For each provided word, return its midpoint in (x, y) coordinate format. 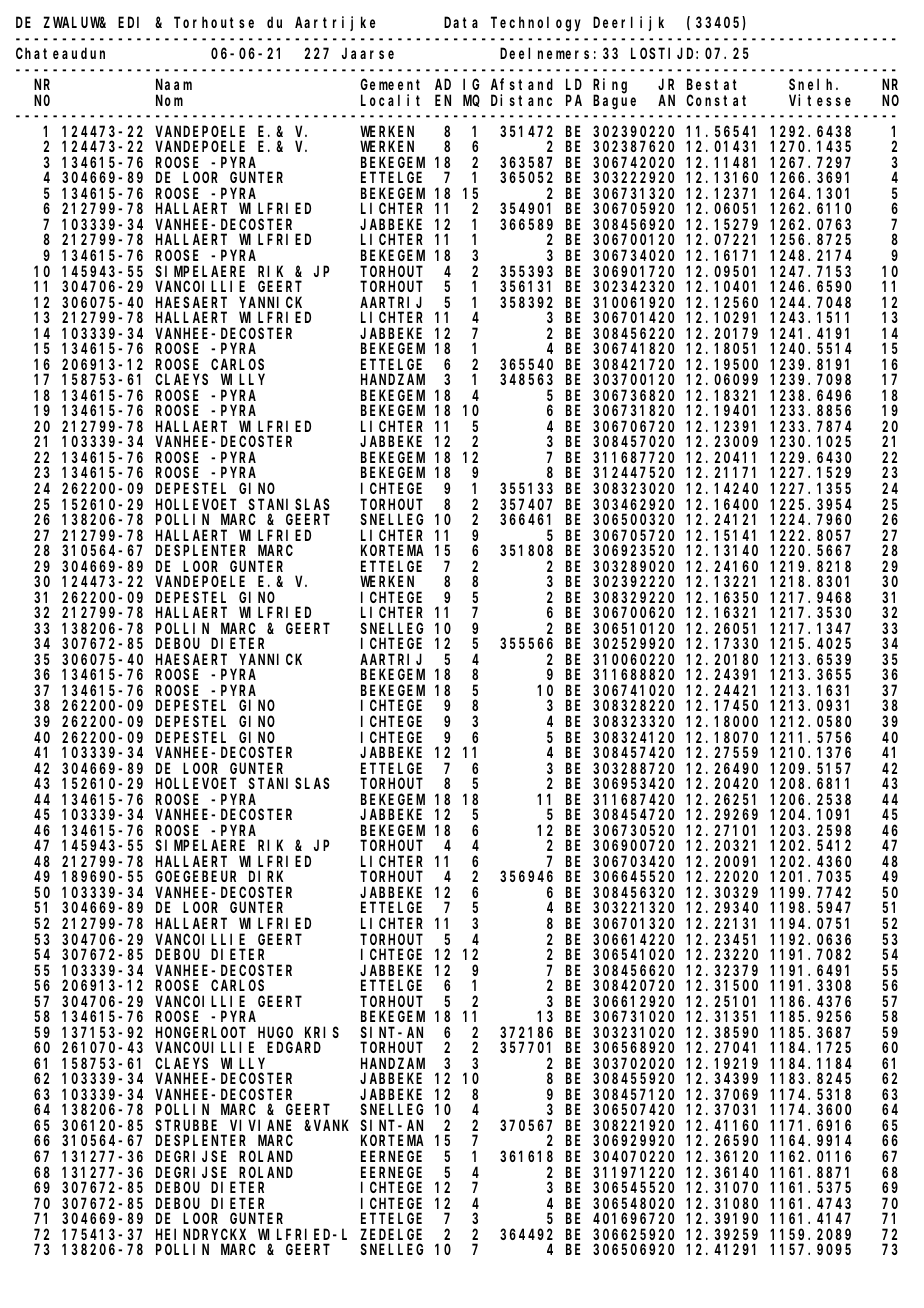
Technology (536, 24)
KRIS (322, 1032)
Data (461, 22)
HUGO (275, 1032)
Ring (610, 86)
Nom (169, 100)
